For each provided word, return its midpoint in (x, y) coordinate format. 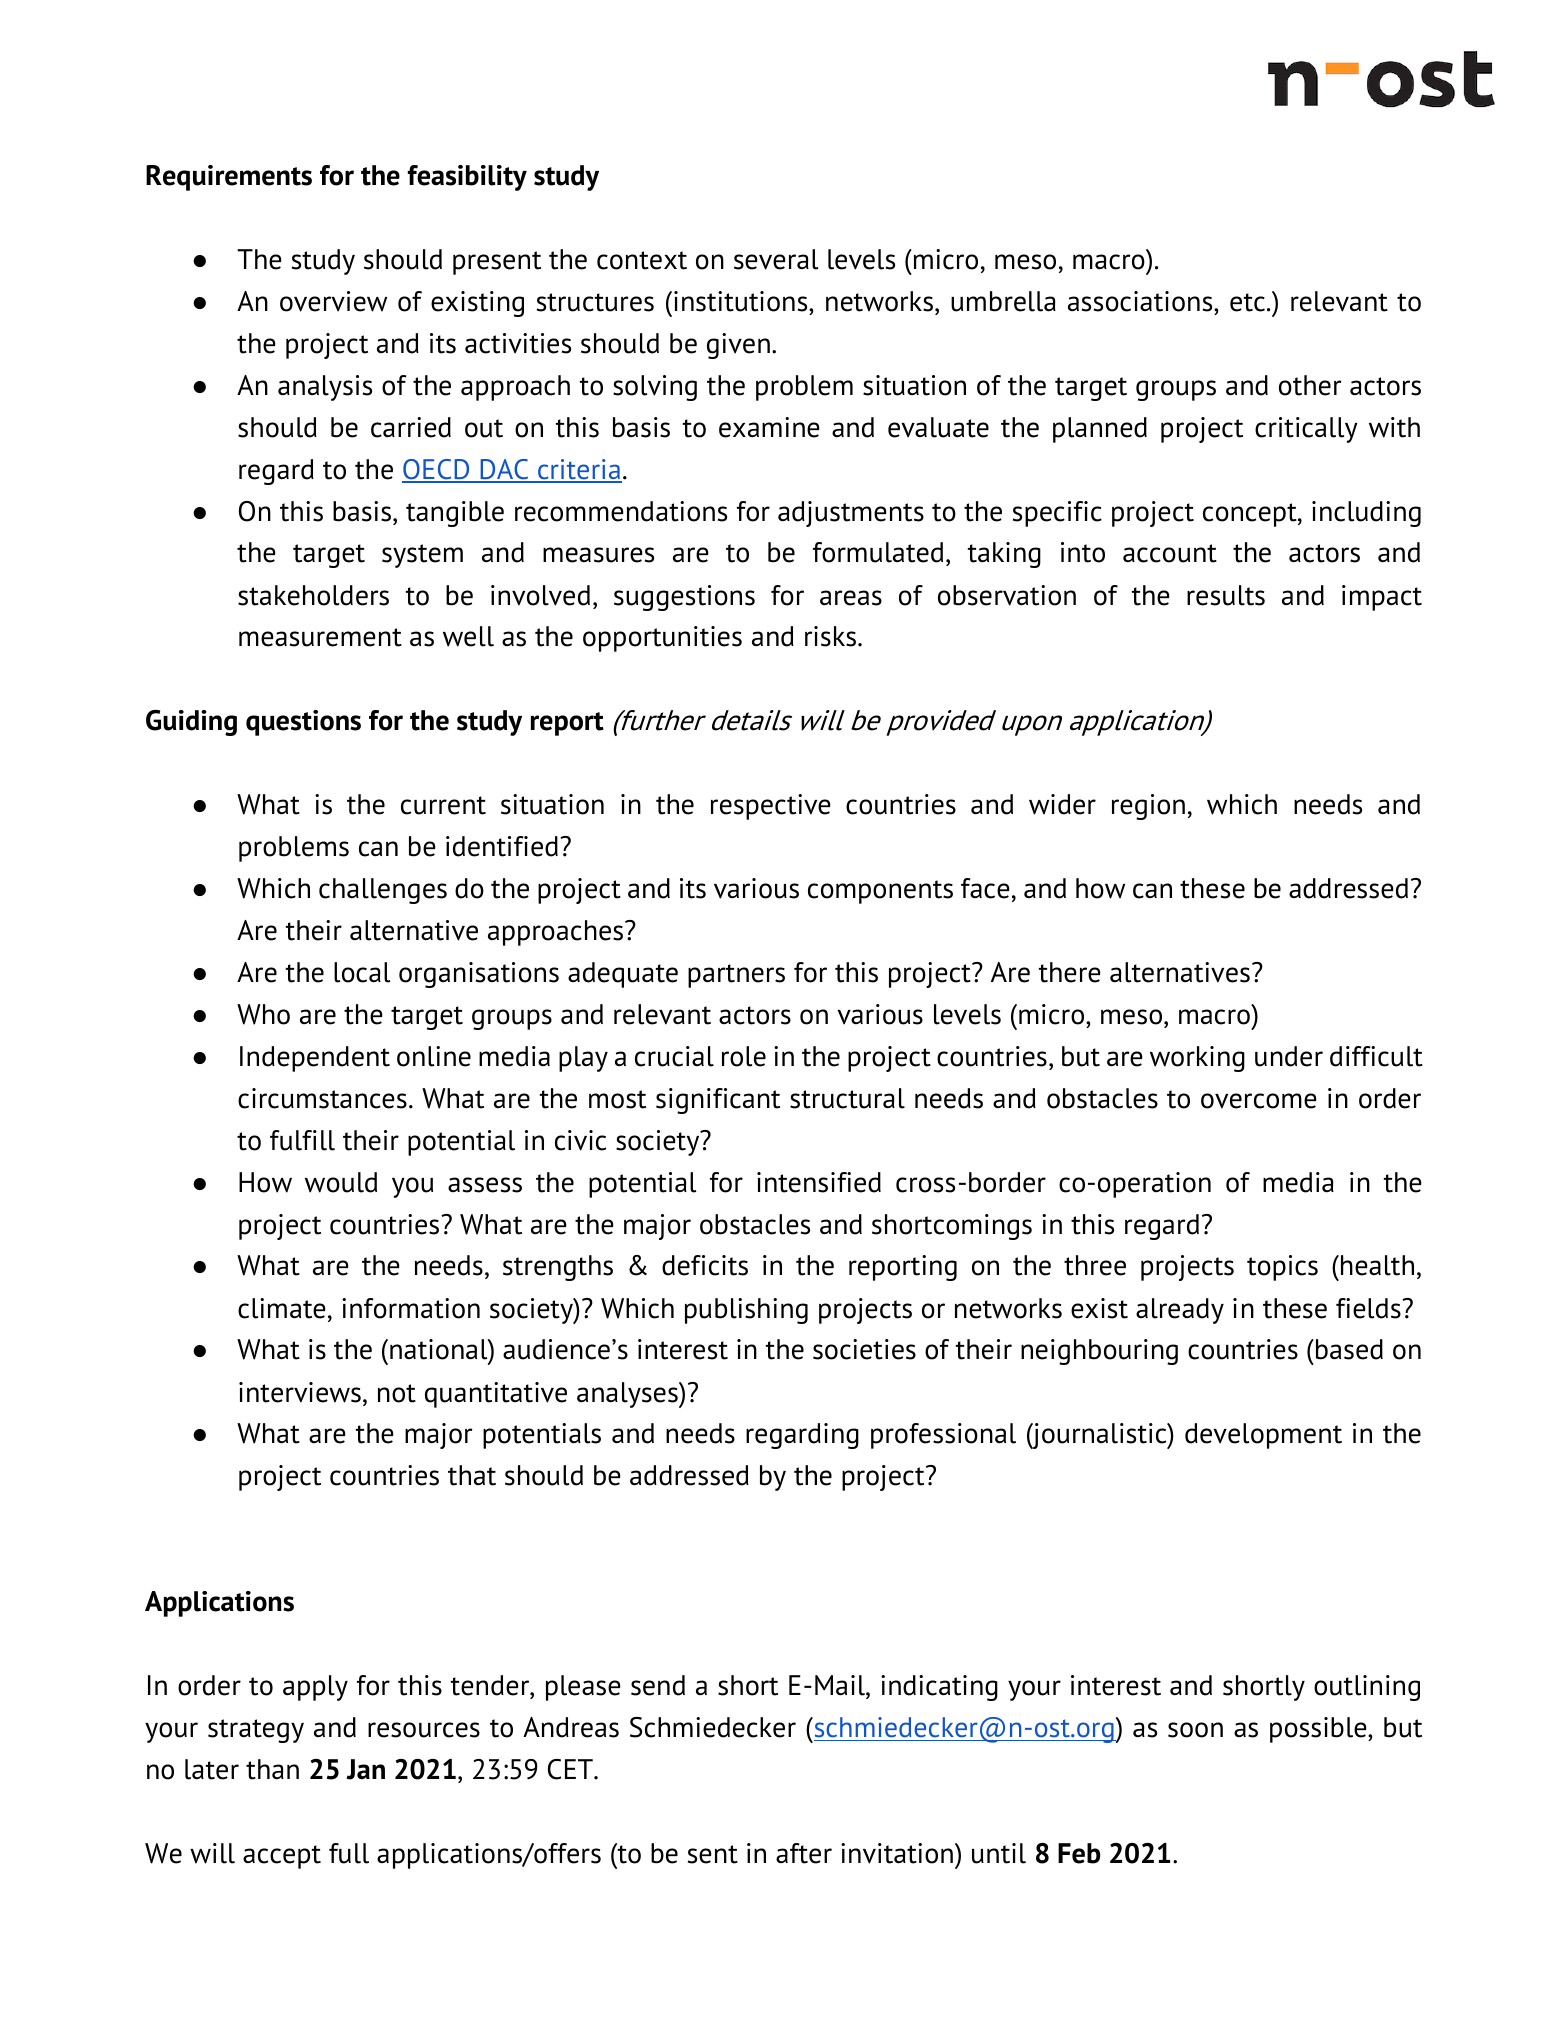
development (1263, 1436)
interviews (300, 1392)
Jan (365, 1769)
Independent (315, 1059)
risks (832, 636)
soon (1195, 1730)
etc (1247, 302)
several (776, 259)
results (1226, 595)
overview (333, 301)
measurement (320, 637)
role (744, 1056)
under (1289, 1056)
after (804, 1853)
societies (864, 1349)
